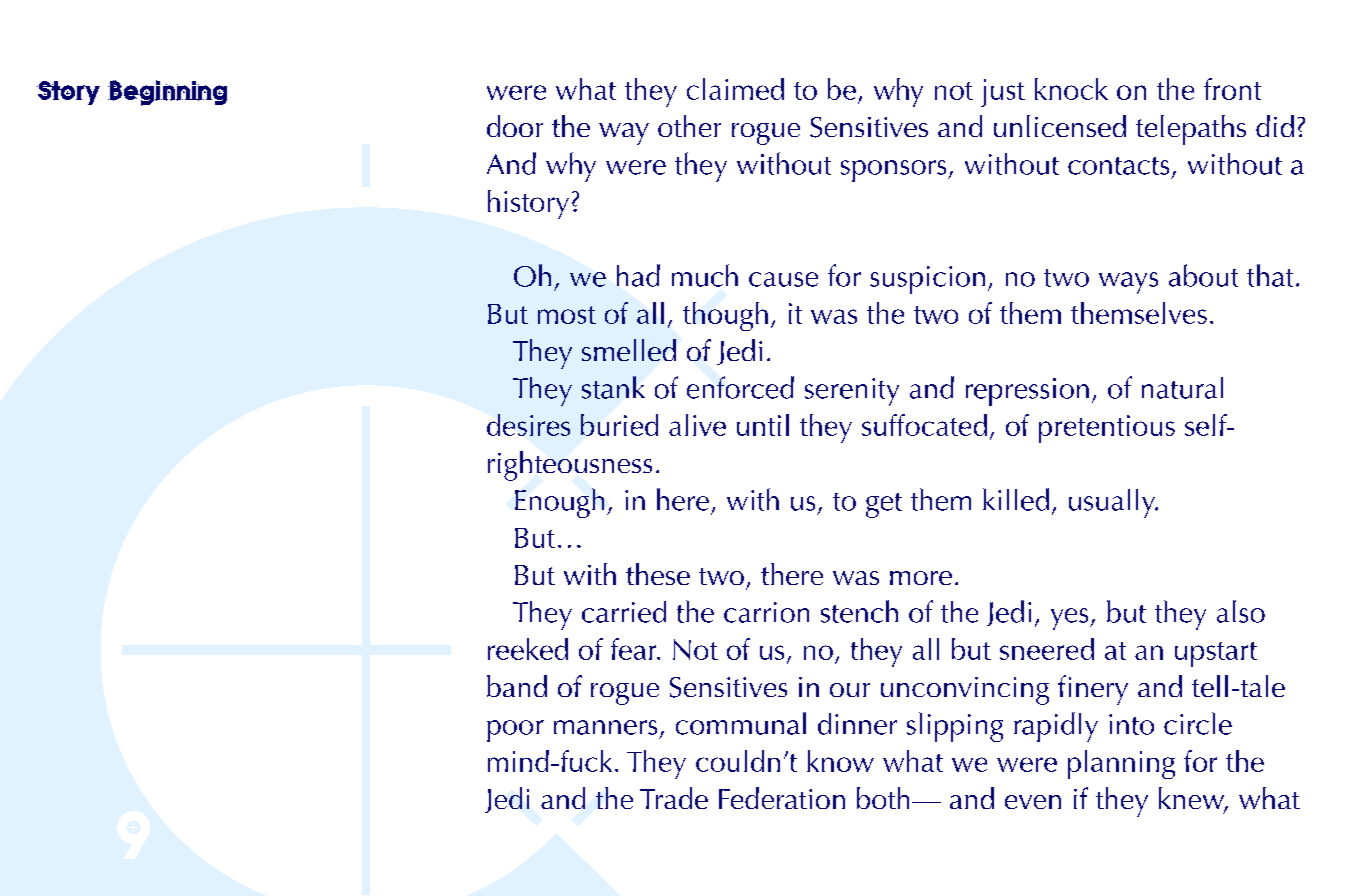 The image size is (1345, 896). I want to click on Beginning, so click(167, 93).
